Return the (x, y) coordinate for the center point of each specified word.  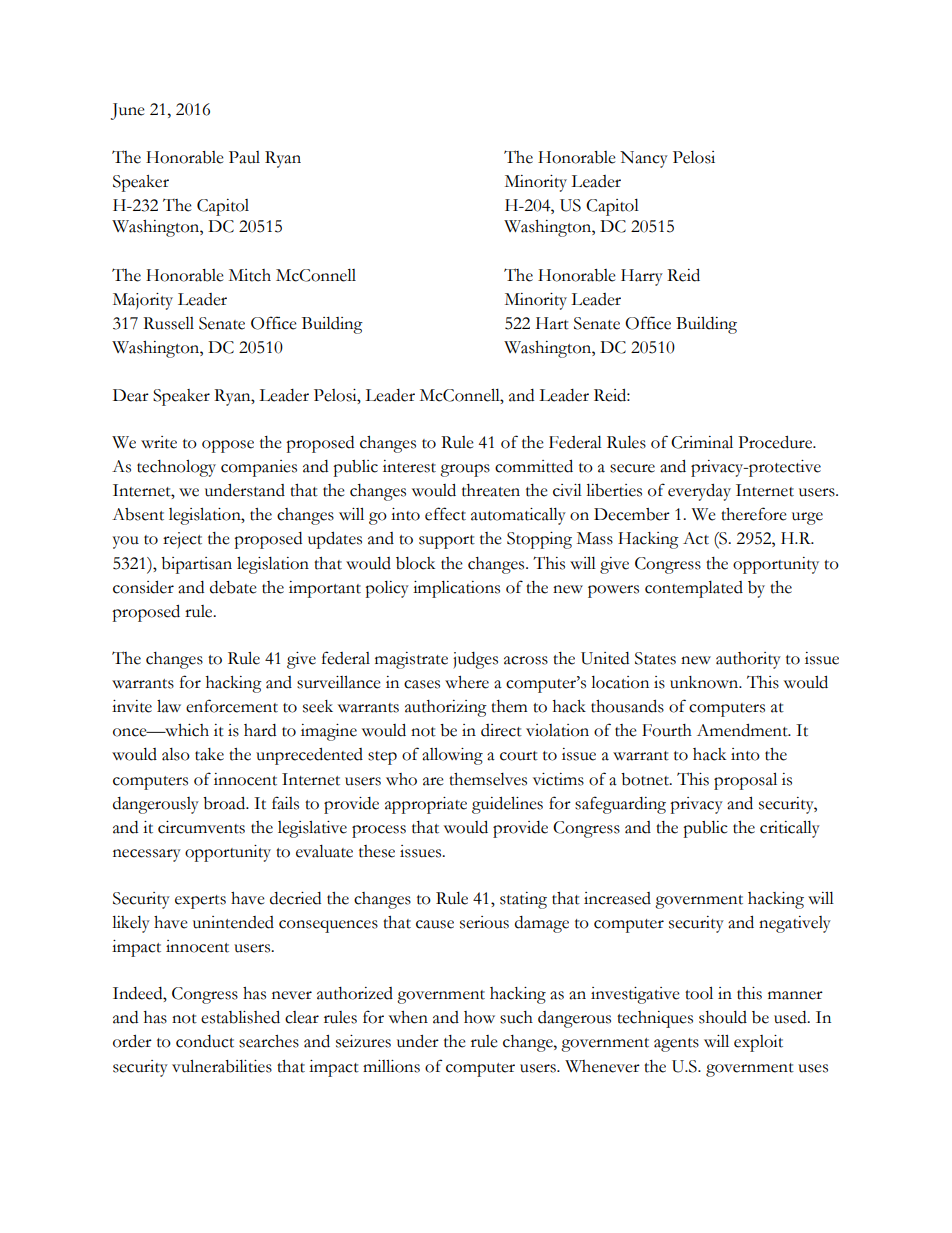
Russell (168, 323)
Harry (642, 277)
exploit (758, 1043)
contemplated (694, 589)
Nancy (644, 159)
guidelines (507, 805)
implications (456, 589)
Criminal (702, 442)
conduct (205, 1041)
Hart (552, 323)
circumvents (201, 827)
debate (233, 587)
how (479, 1017)
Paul (244, 157)
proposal (745, 781)
